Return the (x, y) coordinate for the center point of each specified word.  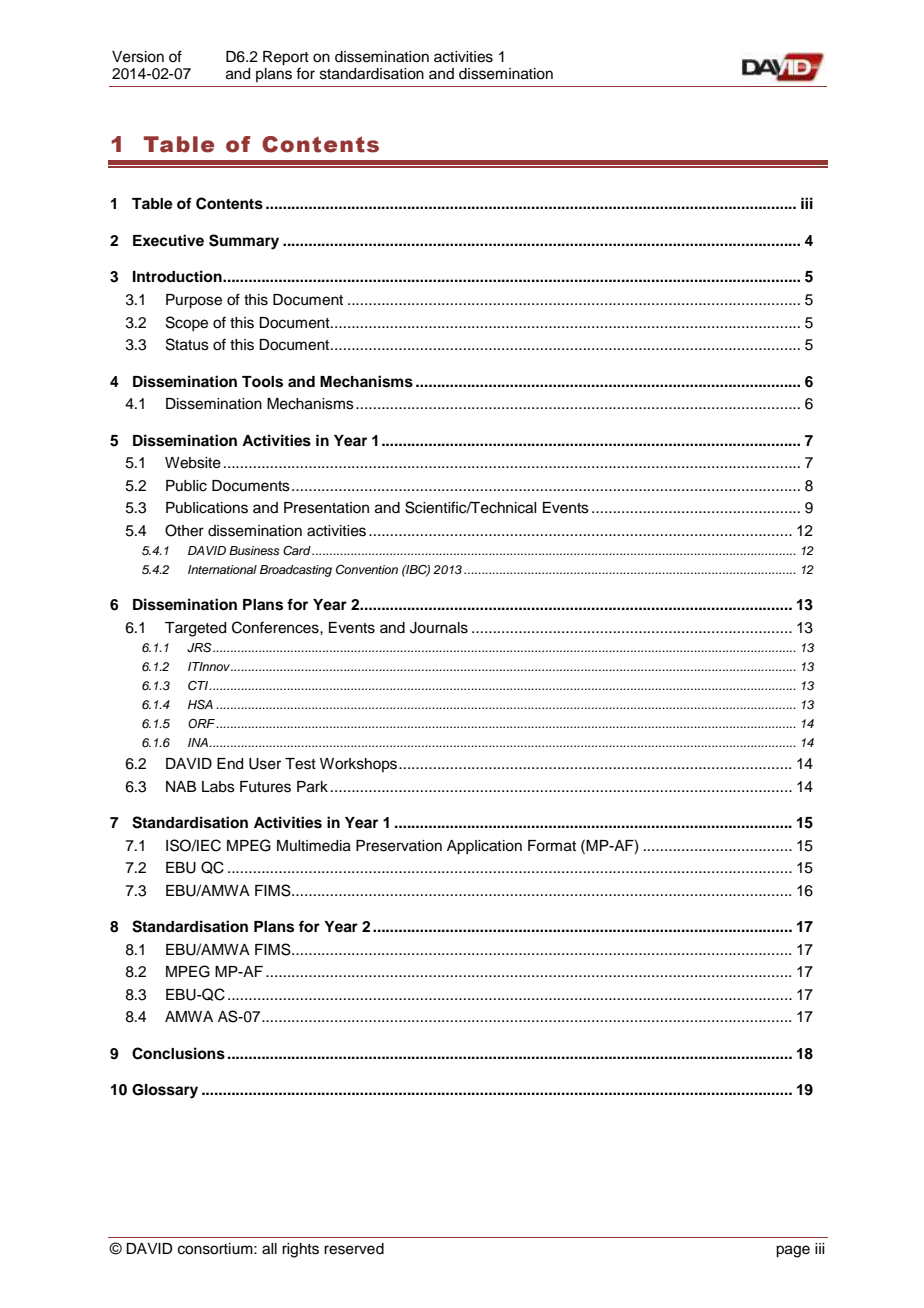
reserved (354, 1249)
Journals (439, 628)
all (269, 1249)
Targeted (195, 629)
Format (552, 846)
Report (286, 58)
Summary (244, 242)
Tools (262, 382)
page (793, 1251)
